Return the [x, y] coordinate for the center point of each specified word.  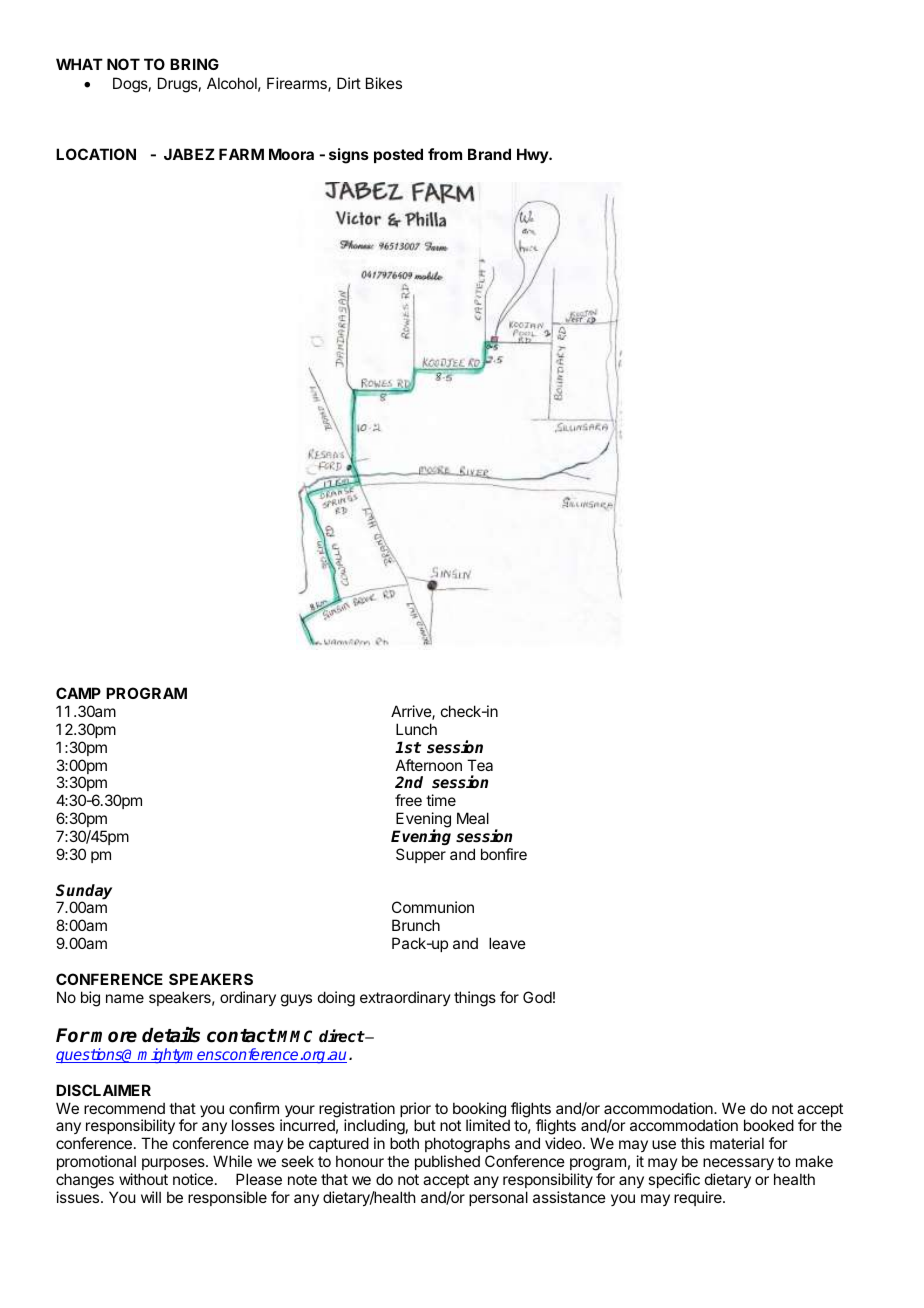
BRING [194, 64]
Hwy [533, 155]
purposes [174, 1164]
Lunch [416, 729]
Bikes [384, 83]
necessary [738, 1164]
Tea [480, 765]
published [447, 1162]
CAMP [78, 693]
